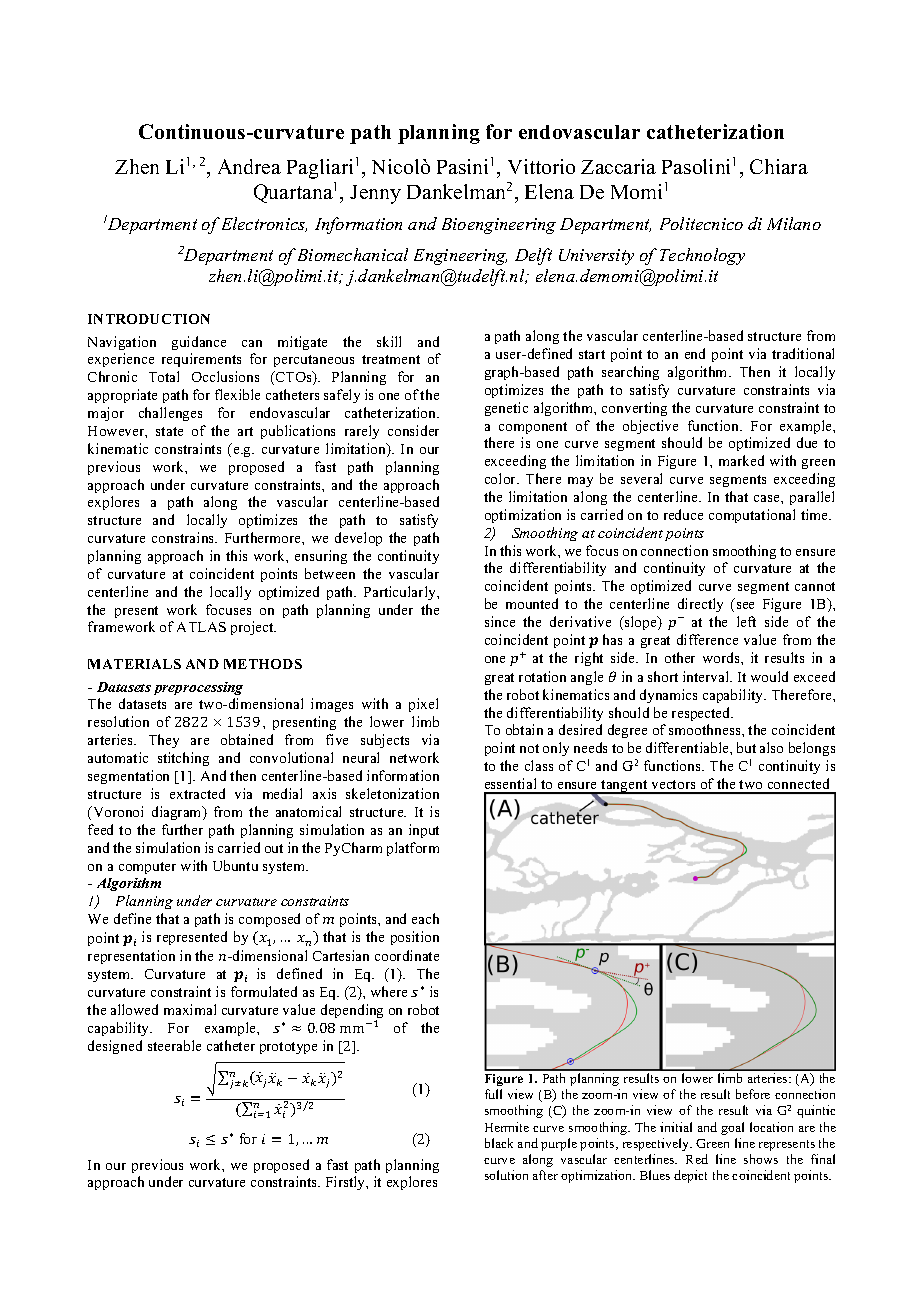 The width and height of the screenshot is (924, 1308). What do you see at coordinates (423, 705) in the screenshot?
I see `pixel` at bounding box center [423, 705].
